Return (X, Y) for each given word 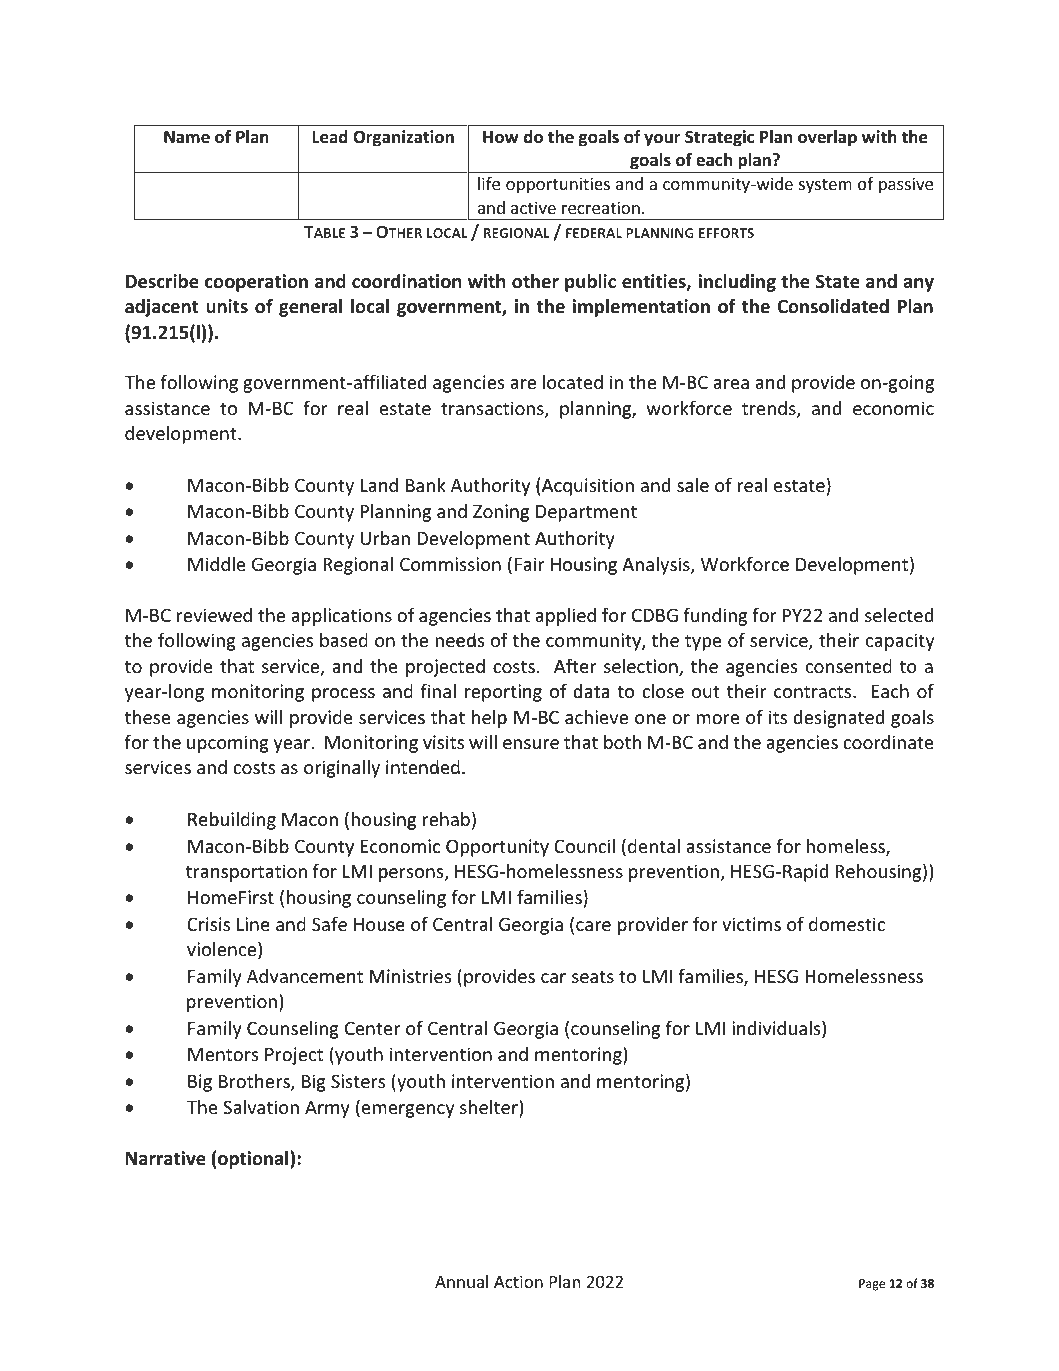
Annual (461, 1281)
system (825, 186)
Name (187, 137)
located (573, 382)
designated (838, 719)
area (731, 384)
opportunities (558, 185)
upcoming (228, 744)
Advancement (305, 976)
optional (254, 1160)
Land (379, 485)
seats (593, 977)
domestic (847, 924)
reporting (503, 693)
